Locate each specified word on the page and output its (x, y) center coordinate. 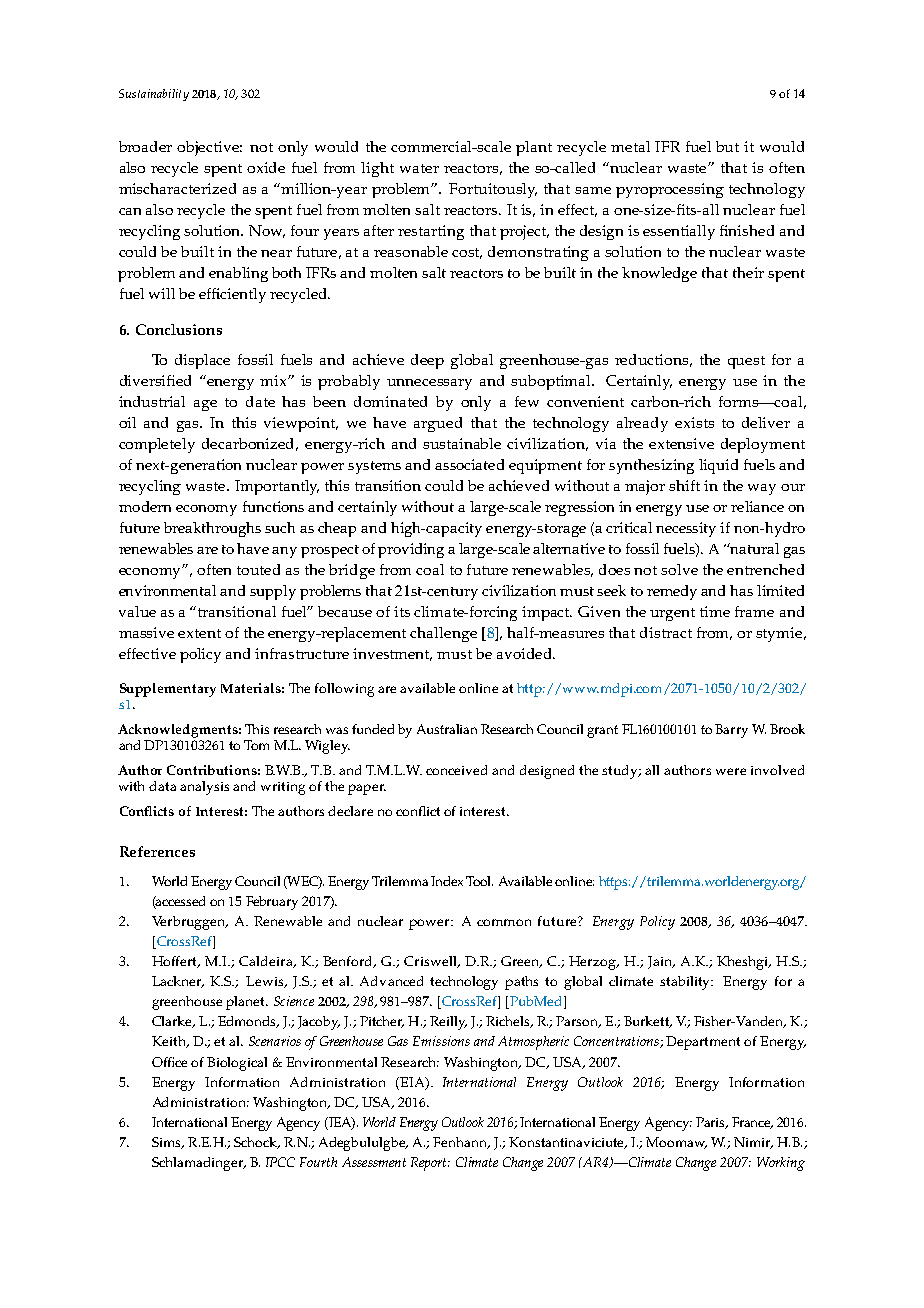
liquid (718, 466)
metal (630, 146)
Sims (167, 1143)
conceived (456, 770)
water (419, 168)
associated (469, 464)
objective (209, 148)
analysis (204, 788)
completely (157, 445)
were (731, 771)
